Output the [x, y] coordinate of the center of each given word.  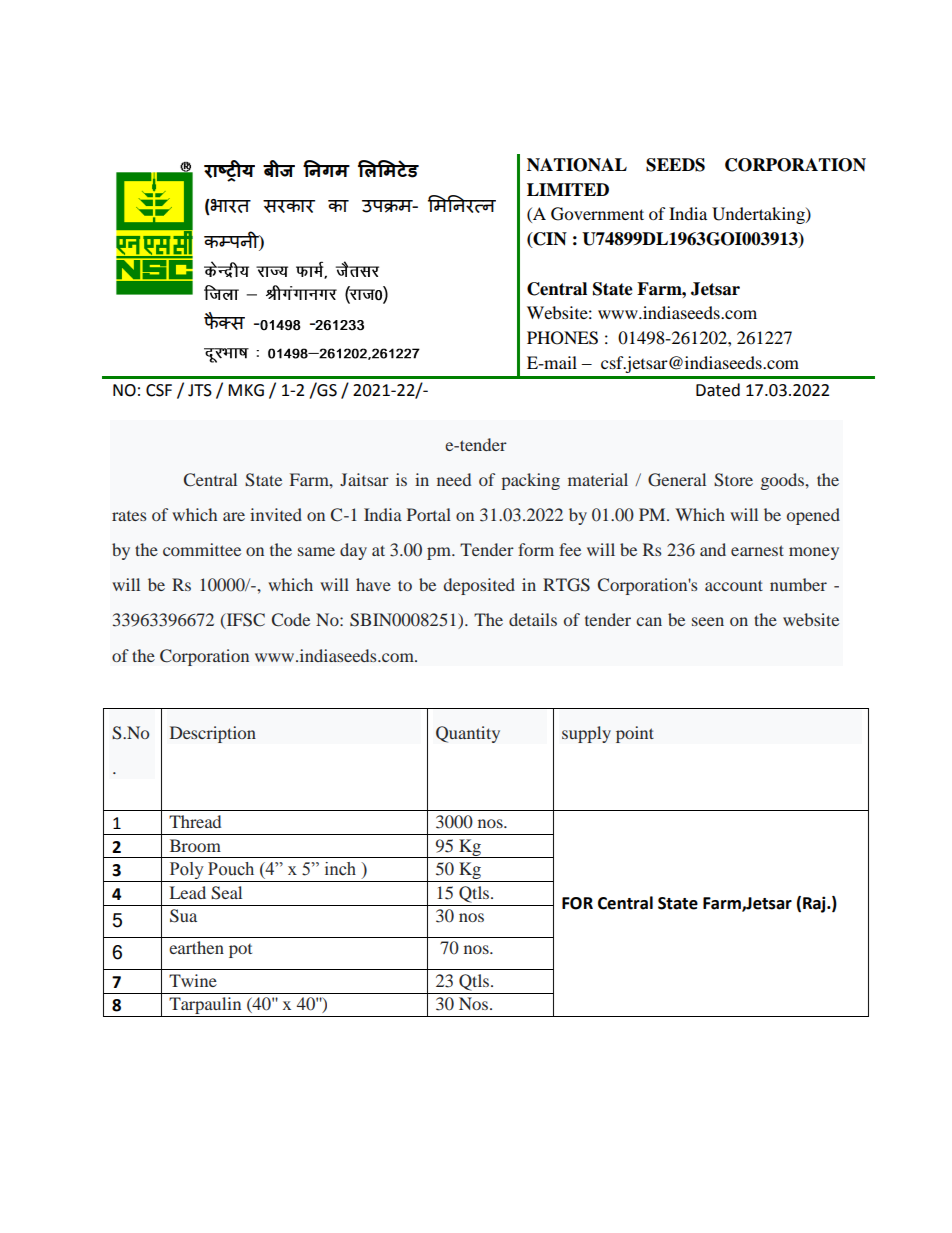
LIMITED [568, 189]
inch [340, 869]
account [734, 585]
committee [202, 549]
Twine [193, 980]
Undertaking [759, 215]
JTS [200, 390]
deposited [479, 586]
